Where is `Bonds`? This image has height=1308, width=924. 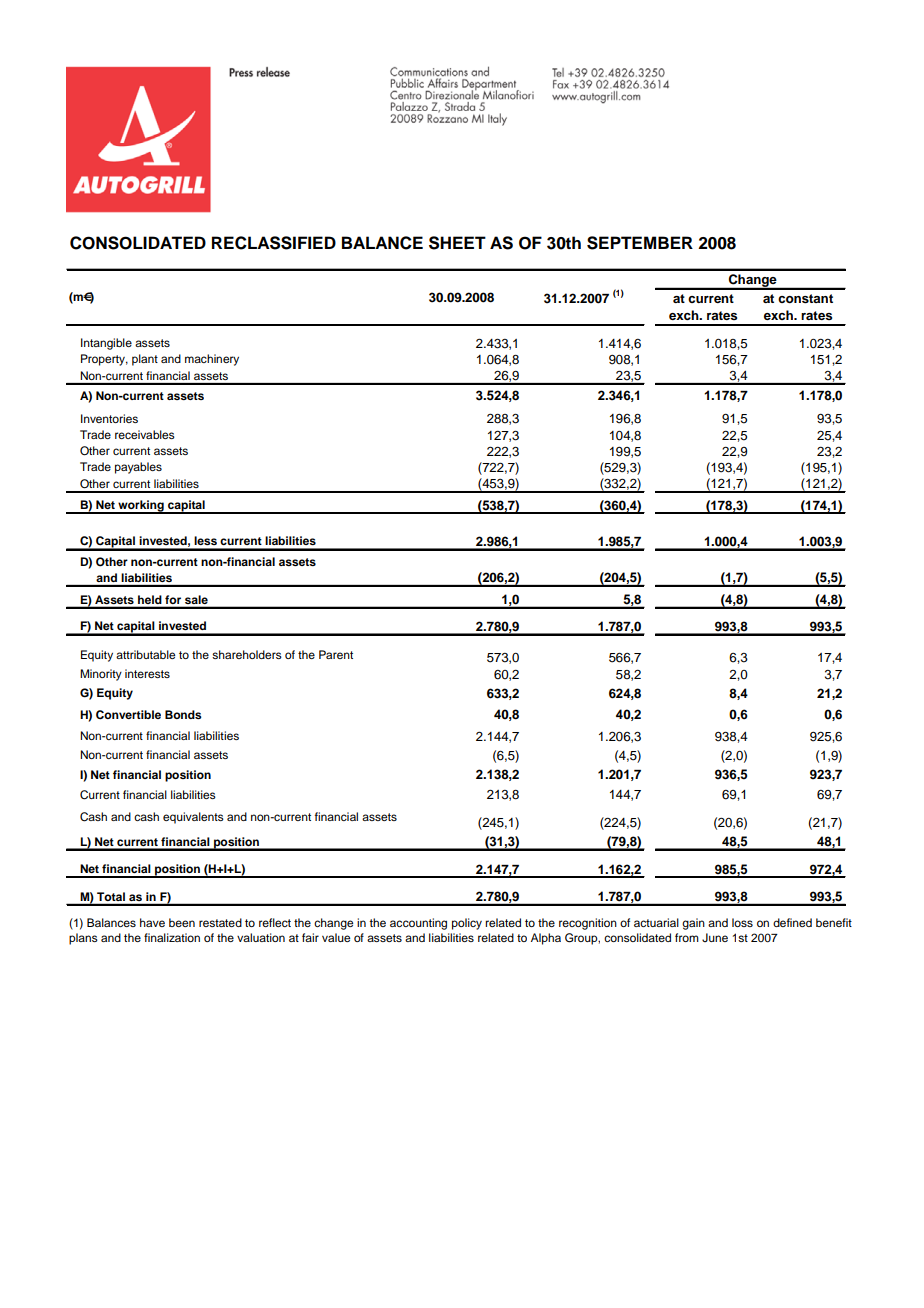 Bonds is located at coordinates (183, 714).
